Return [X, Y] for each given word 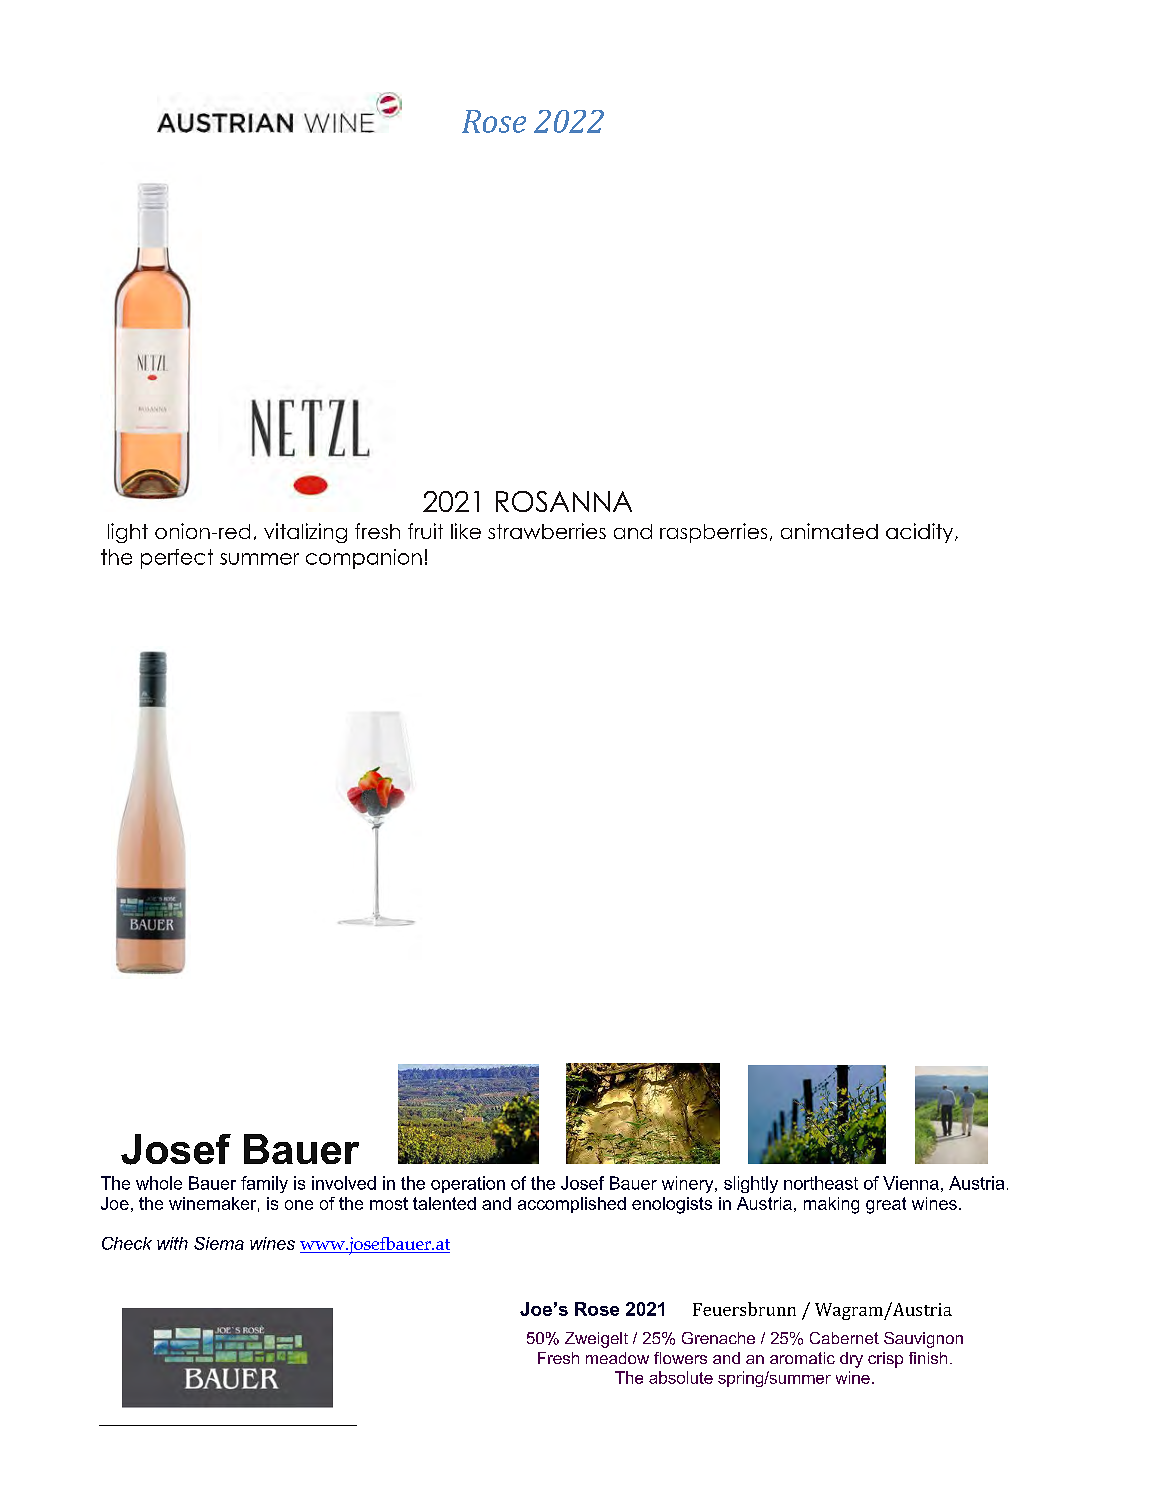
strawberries [547, 531]
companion [364, 559]
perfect [177, 559]
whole [159, 1183]
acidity [921, 533]
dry [851, 1360]
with [172, 1243]
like [466, 531]
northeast [821, 1183]
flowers [680, 1358]
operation [468, 1184]
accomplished [572, 1205]
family [264, 1184]
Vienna [911, 1183]
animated [829, 531]
